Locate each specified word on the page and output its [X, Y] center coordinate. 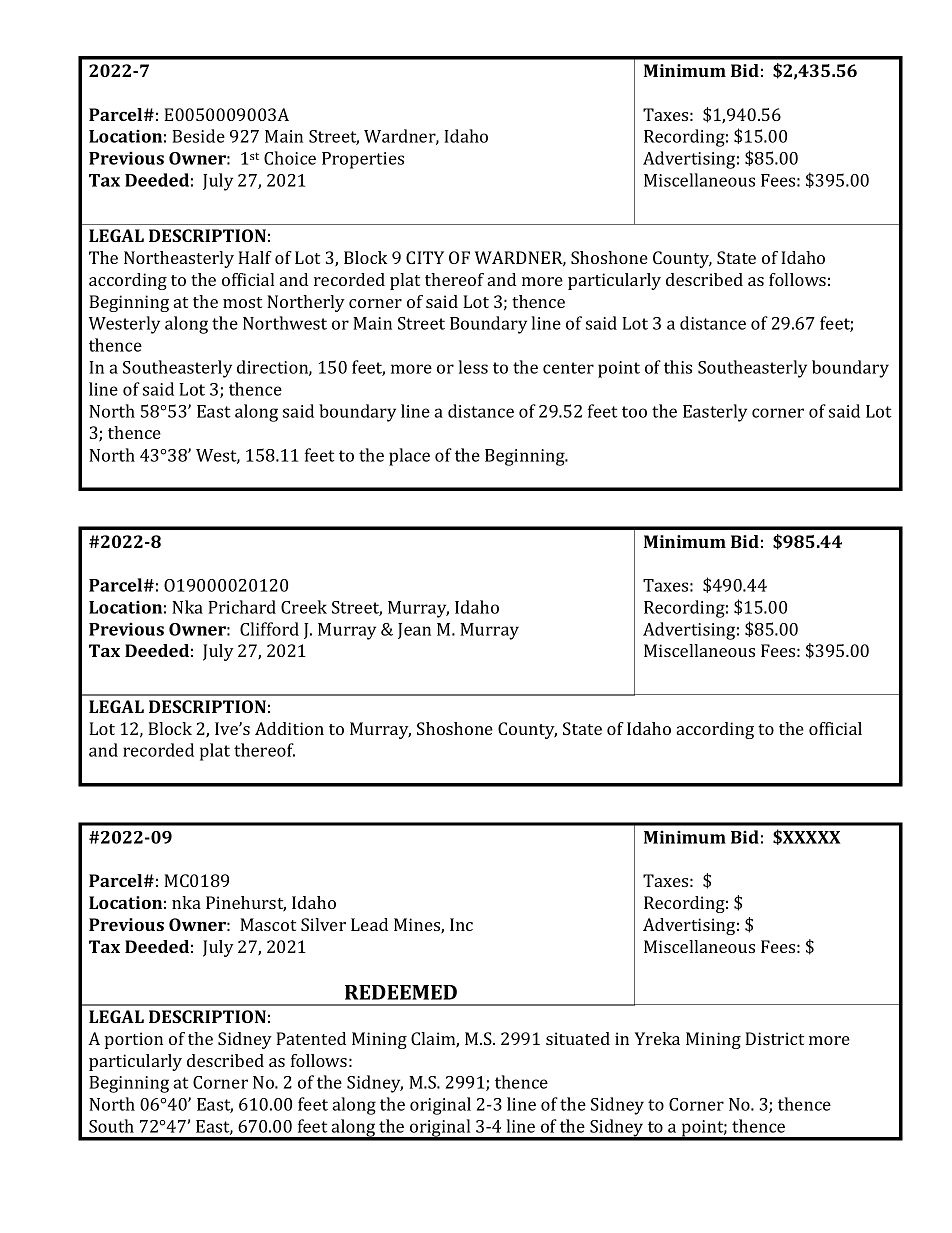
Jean [414, 631]
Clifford [269, 629]
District [774, 1038]
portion [134, 1040]
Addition [289, 728]
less [473, 367]
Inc [461, 924]
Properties [363, 160]
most [242, 302]
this [678, 367]
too [634, 412]
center [568, 368]
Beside [198, 136]
